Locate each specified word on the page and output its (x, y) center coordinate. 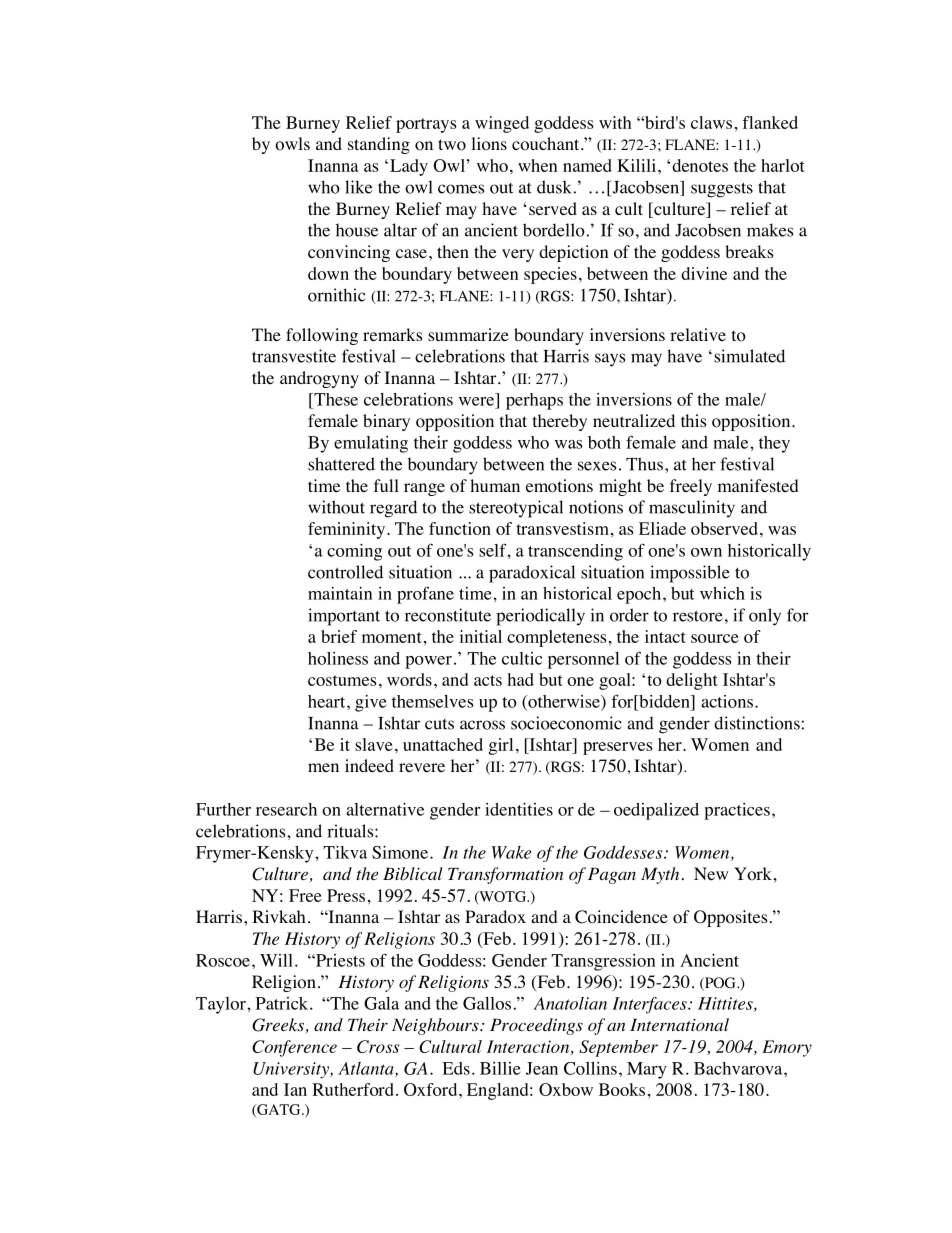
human (495, 485)
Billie (500, 1068)
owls (292, 144)
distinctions (757, 723)
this (694, 420)
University (292, 1070)
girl (501, 746)
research (286, 809)
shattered (341, 464)
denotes (700, 165)
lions (489, 144)
